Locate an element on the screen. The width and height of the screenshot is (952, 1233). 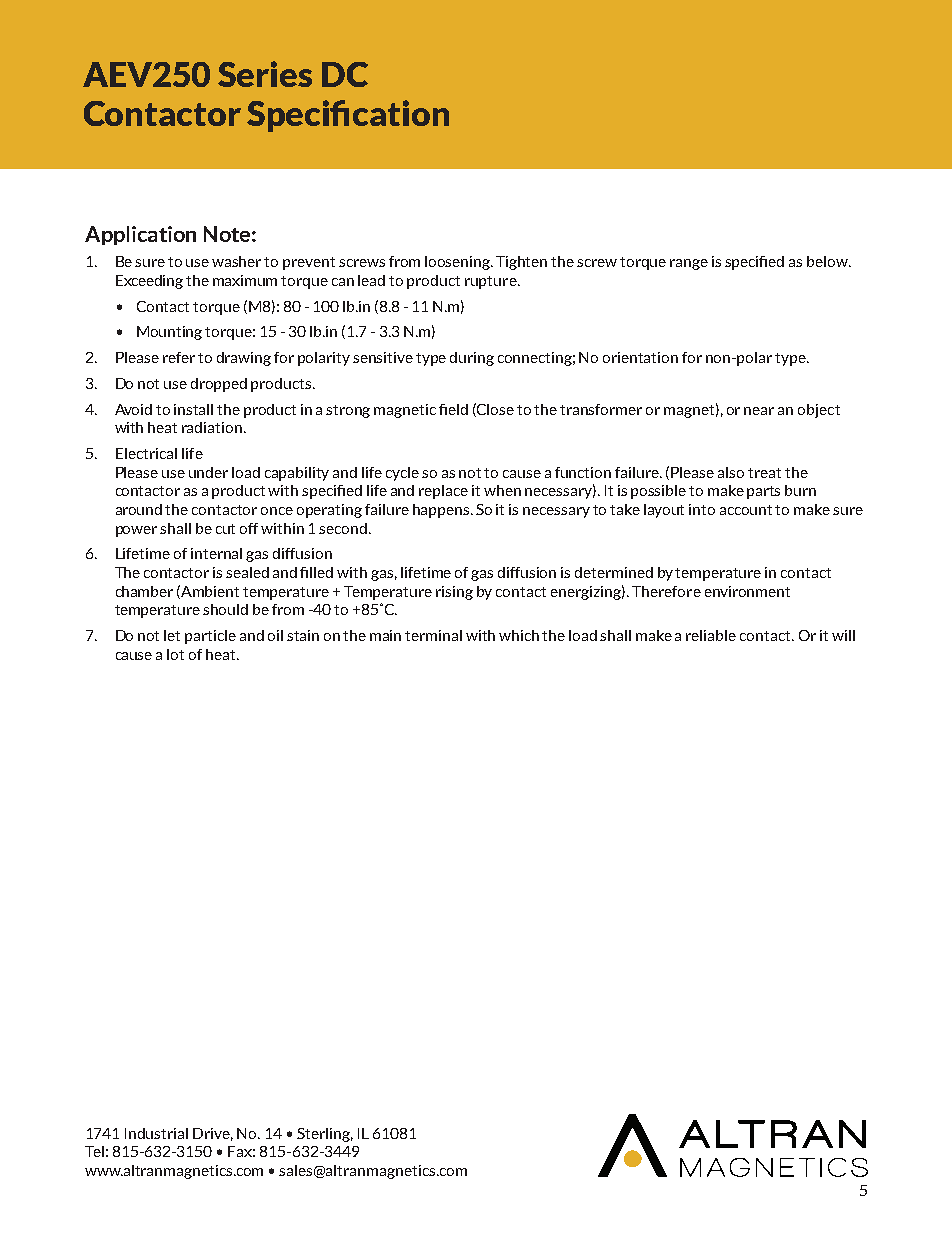
Industrial is located at coordinates (156, 1133).
